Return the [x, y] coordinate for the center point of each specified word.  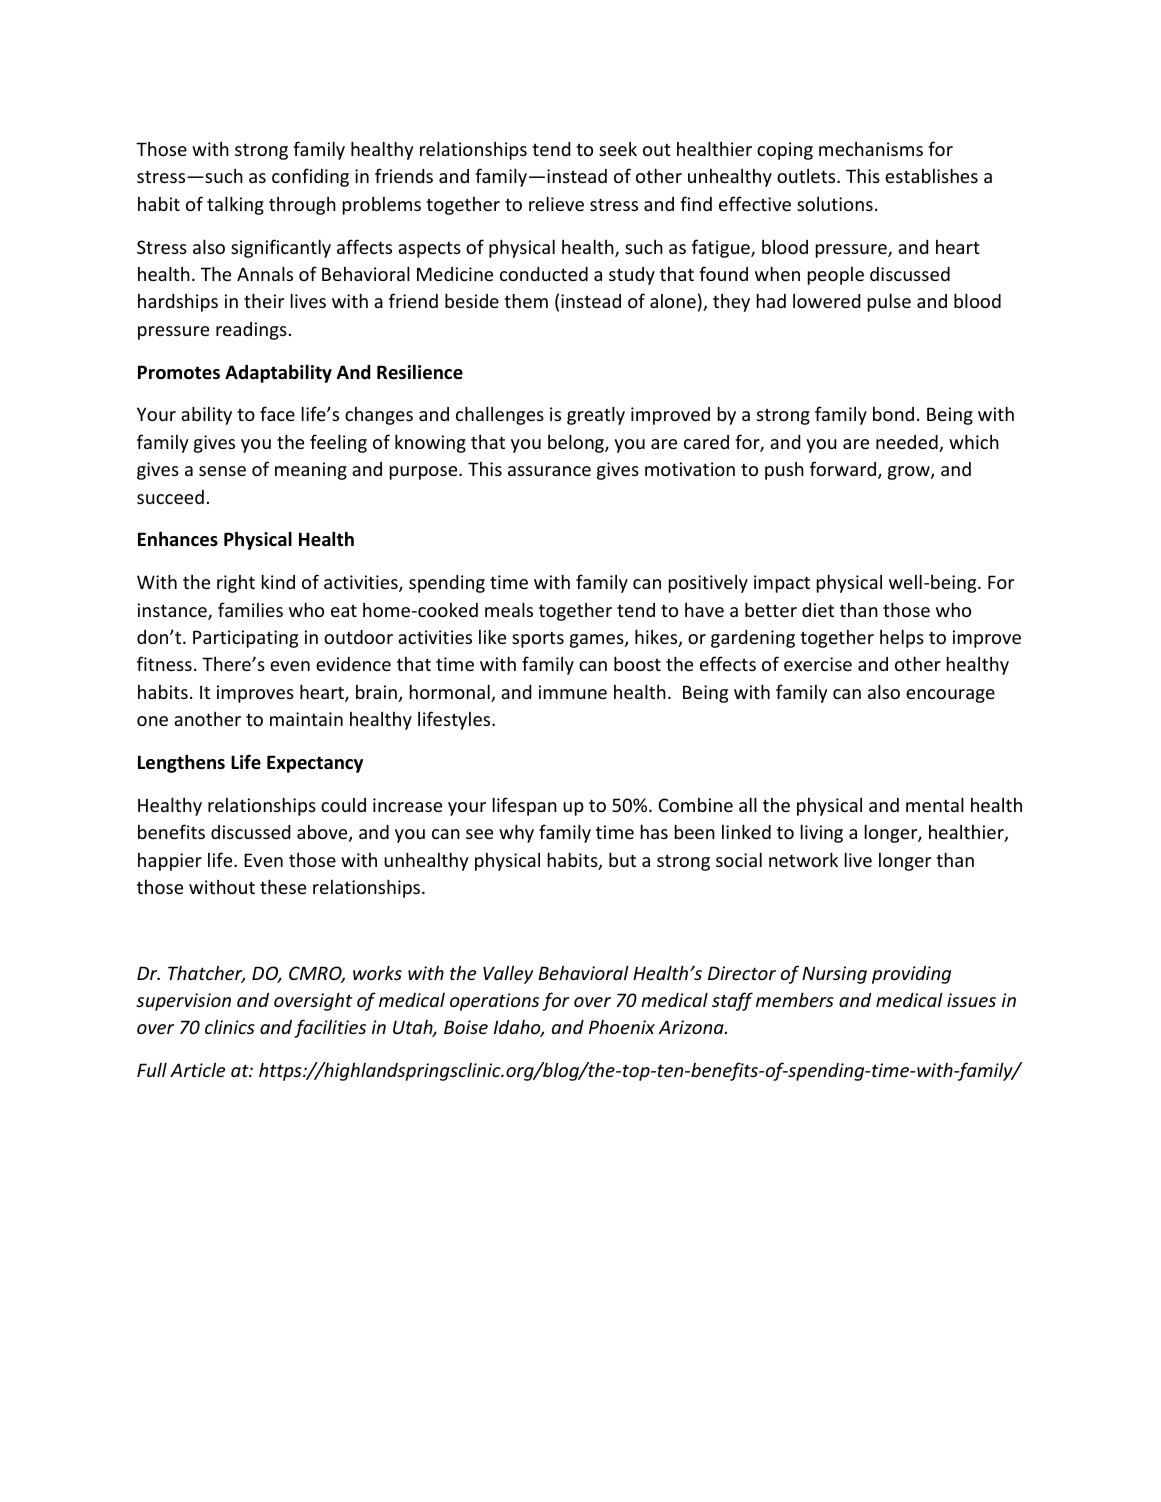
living [822, 833]
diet [818, 610]
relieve [556, 203]
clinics [230, 1026]
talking [235, 205]
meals [509, 609]
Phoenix [622, 1027]
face [277, 413]
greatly [596, 415]
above [323, 833]
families [250, 609]
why [516, 833]
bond [893, 414]
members [795, 999]
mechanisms [871, 149]
